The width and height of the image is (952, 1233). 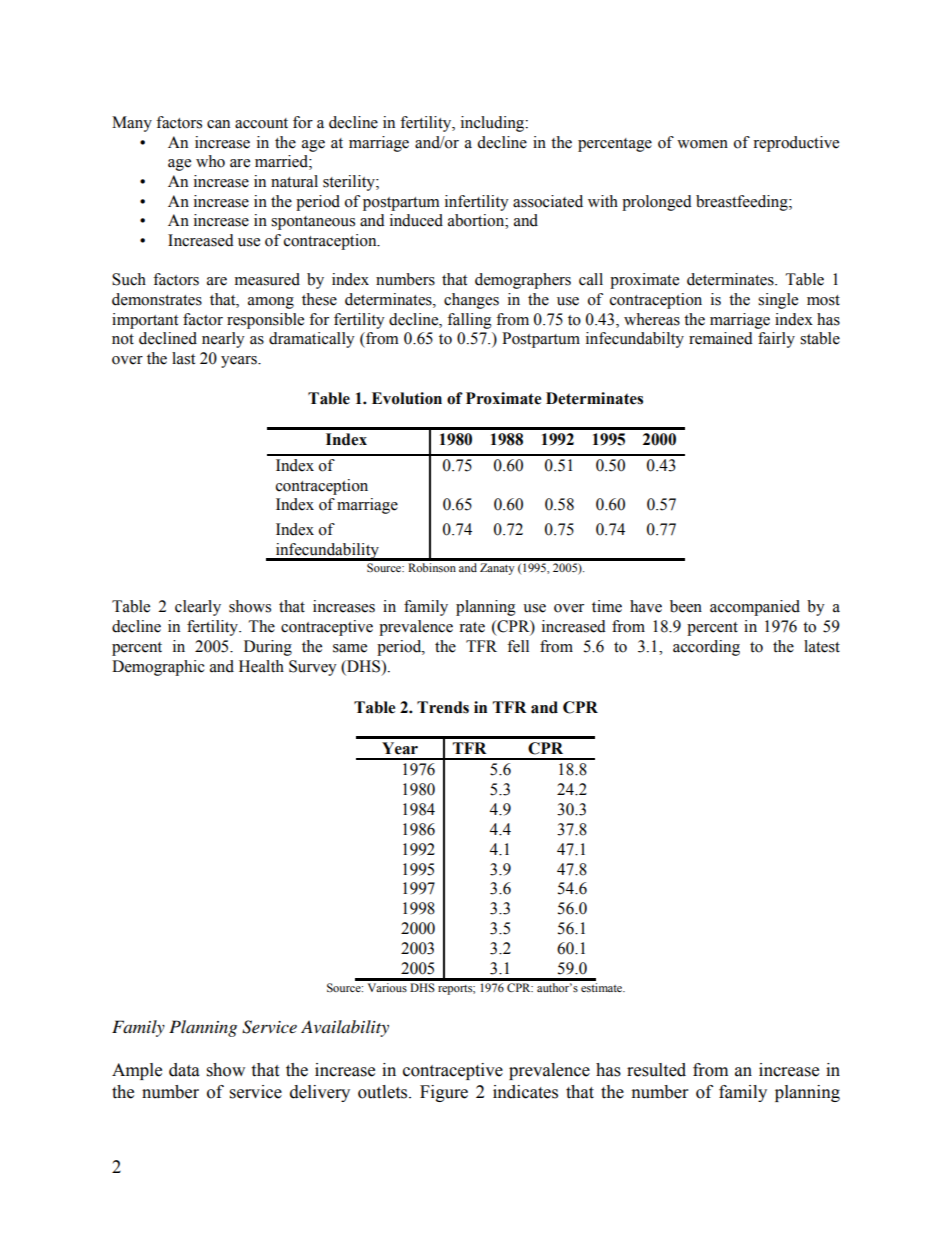 I want to click on data, so click(x=184, y=1070).
